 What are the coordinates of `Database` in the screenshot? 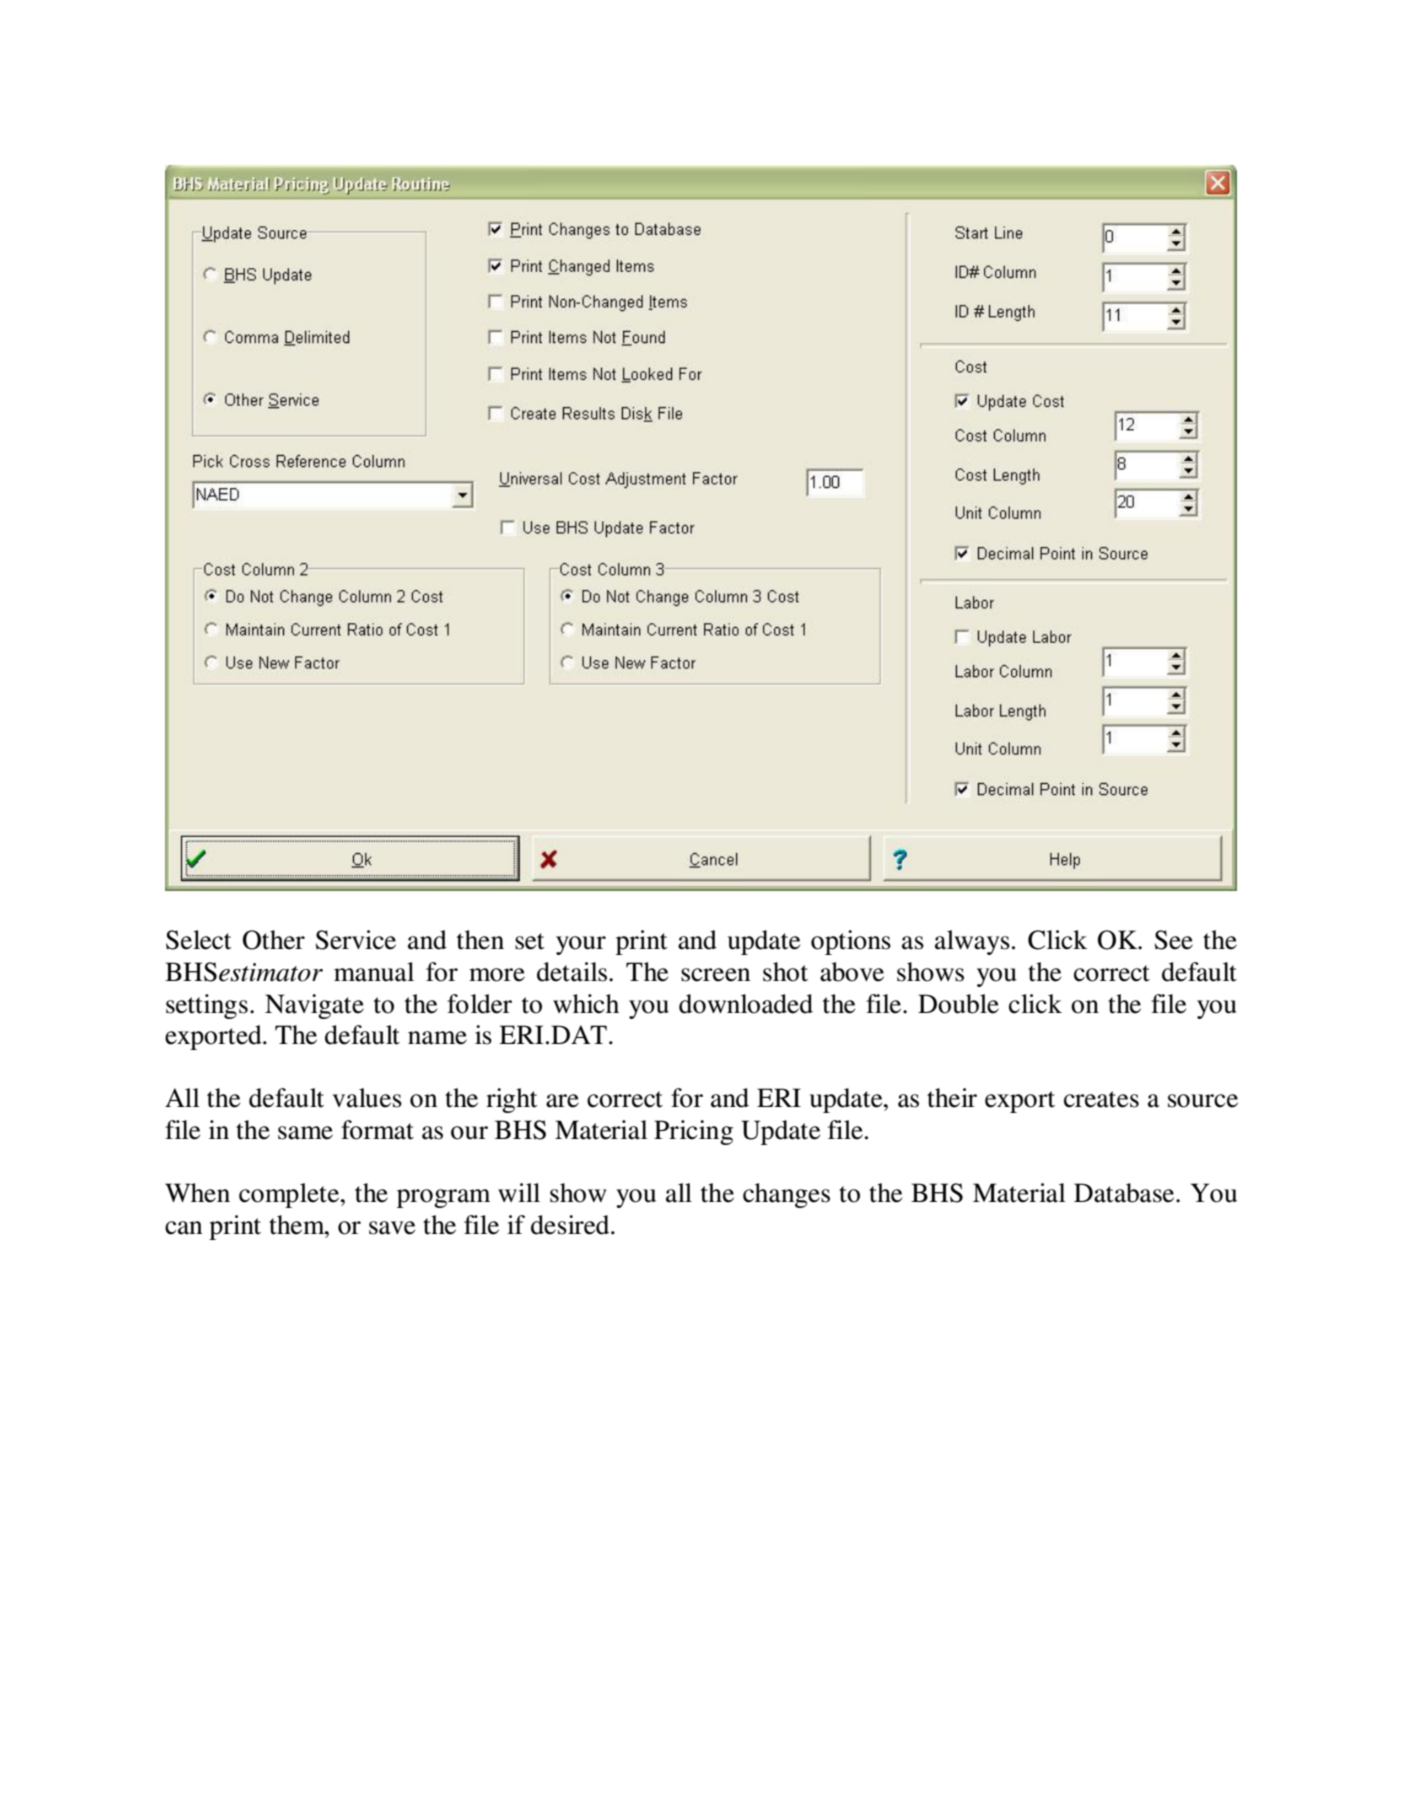 It's located at (1125, 1193).
